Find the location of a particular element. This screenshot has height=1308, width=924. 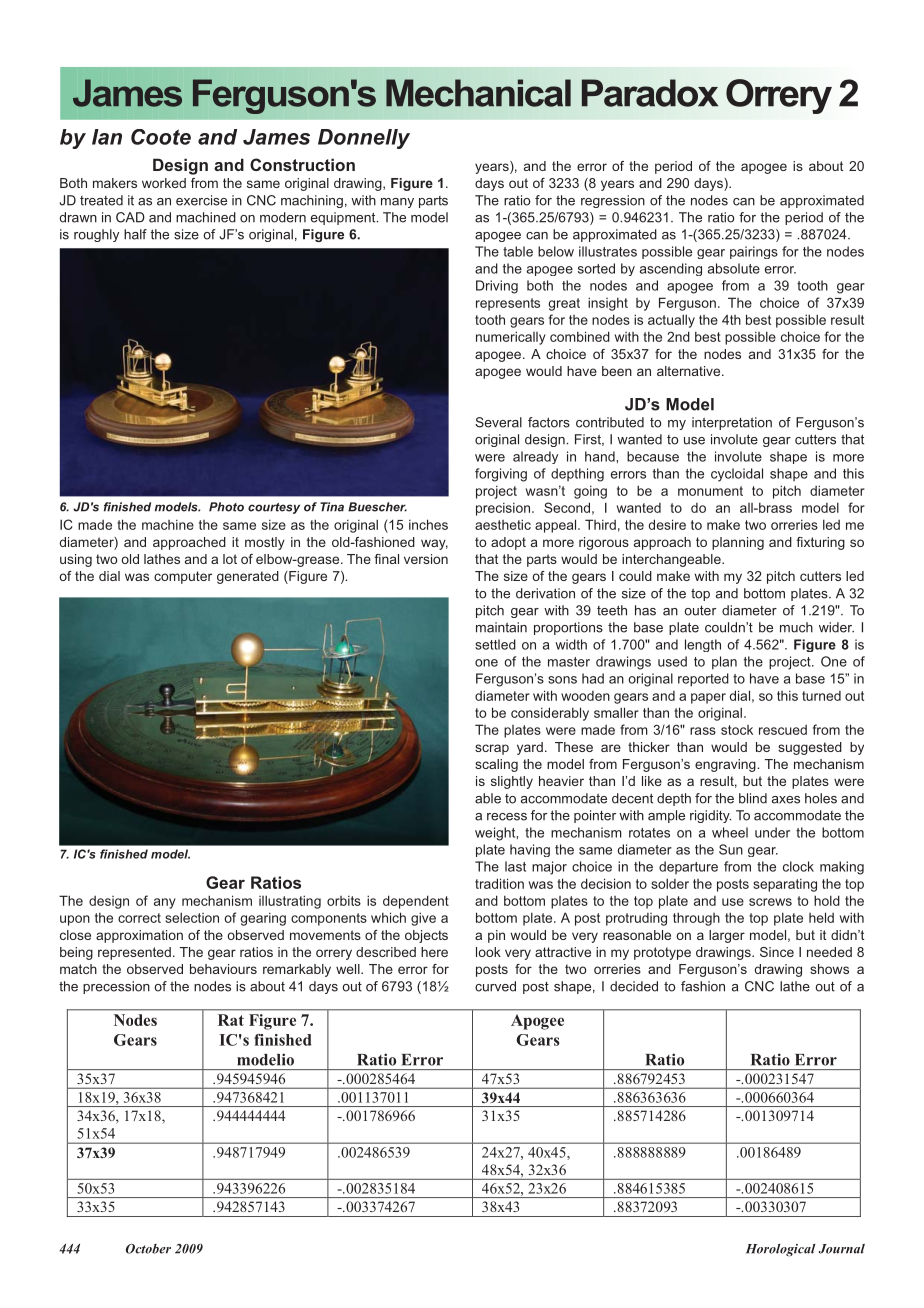

Ian is located at coordinates (107, 137).
